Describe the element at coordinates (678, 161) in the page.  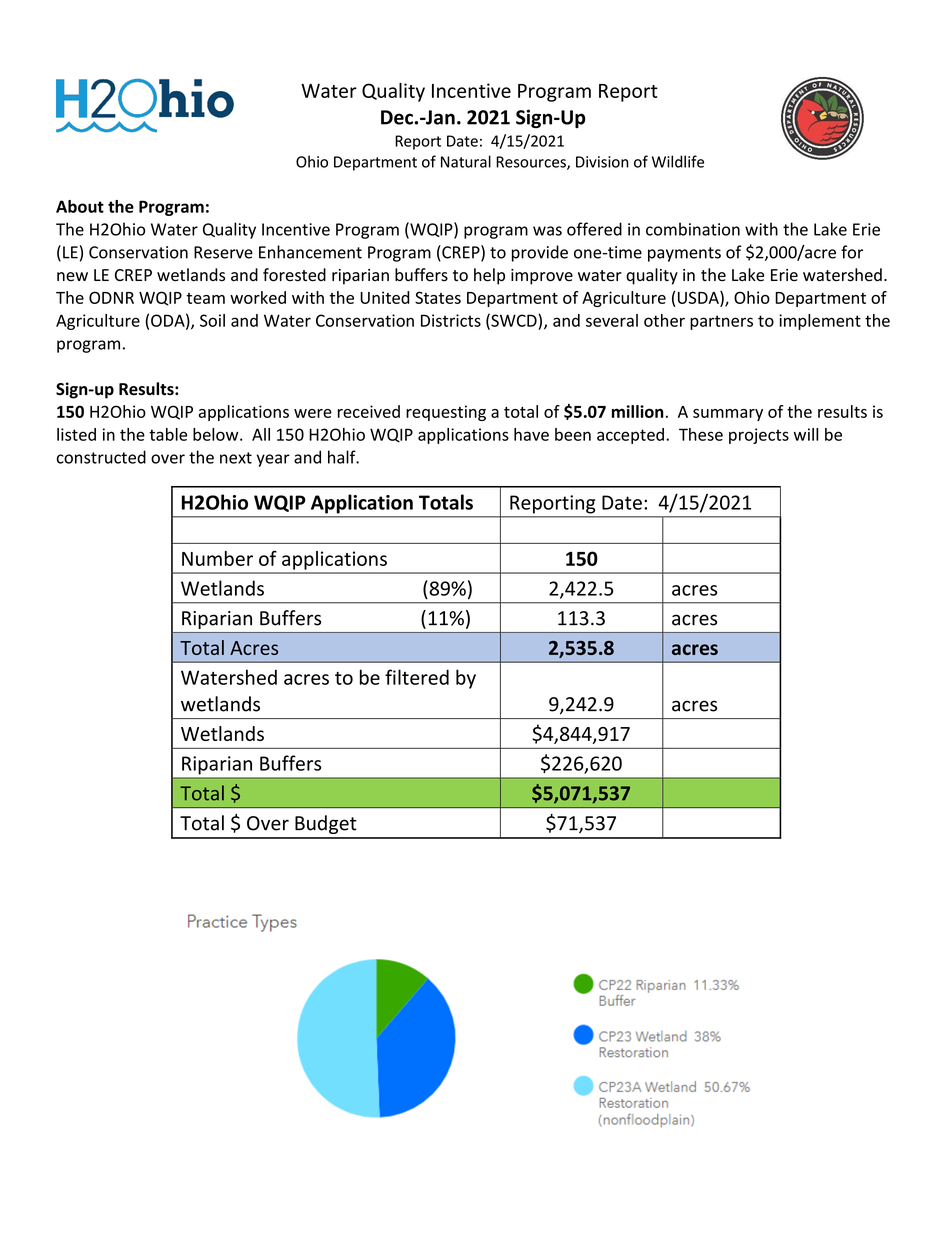
I see `Wildlife` at that location.
